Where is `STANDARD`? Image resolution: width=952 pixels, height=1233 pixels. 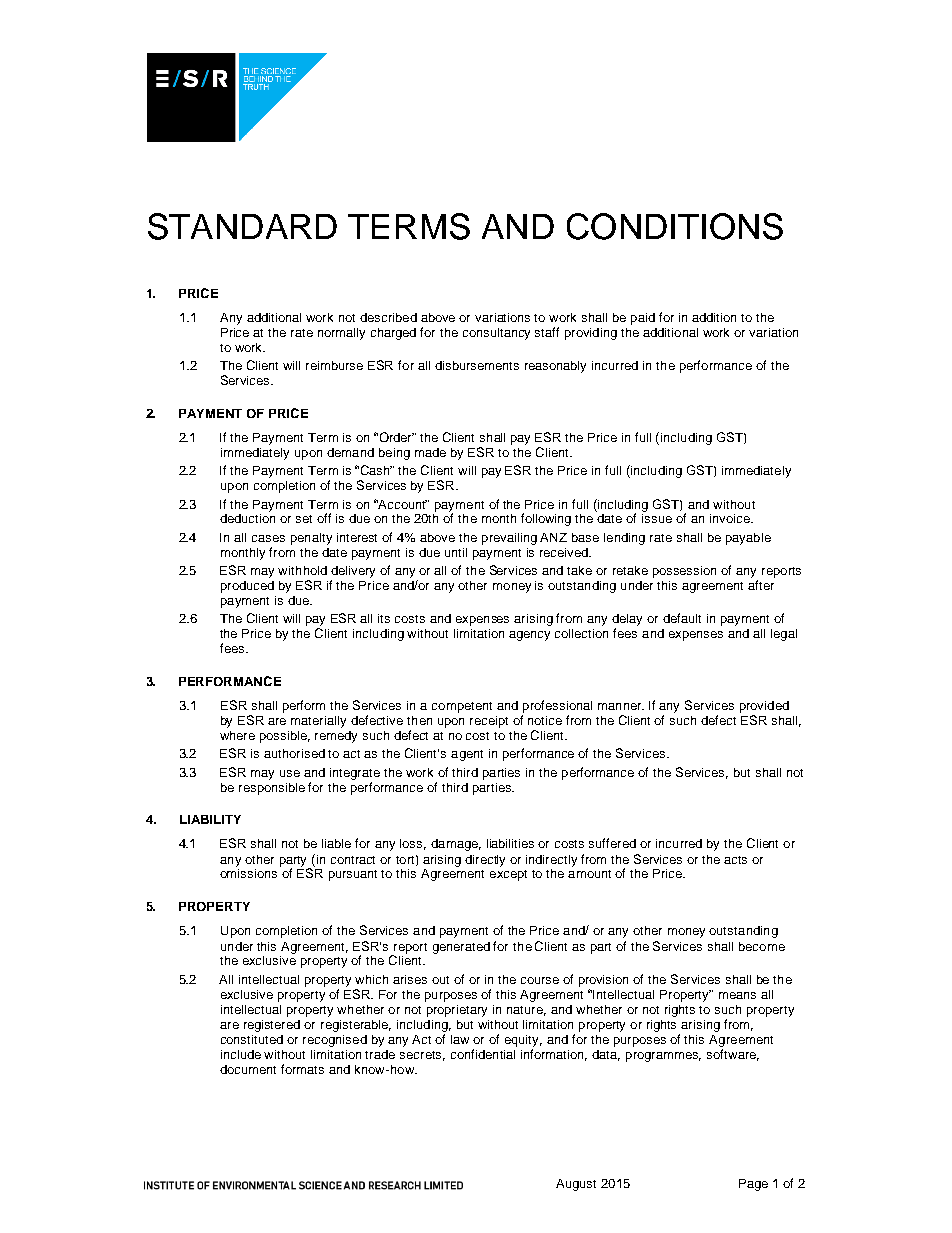
STANDARD is located at coordinates (242, 226).
